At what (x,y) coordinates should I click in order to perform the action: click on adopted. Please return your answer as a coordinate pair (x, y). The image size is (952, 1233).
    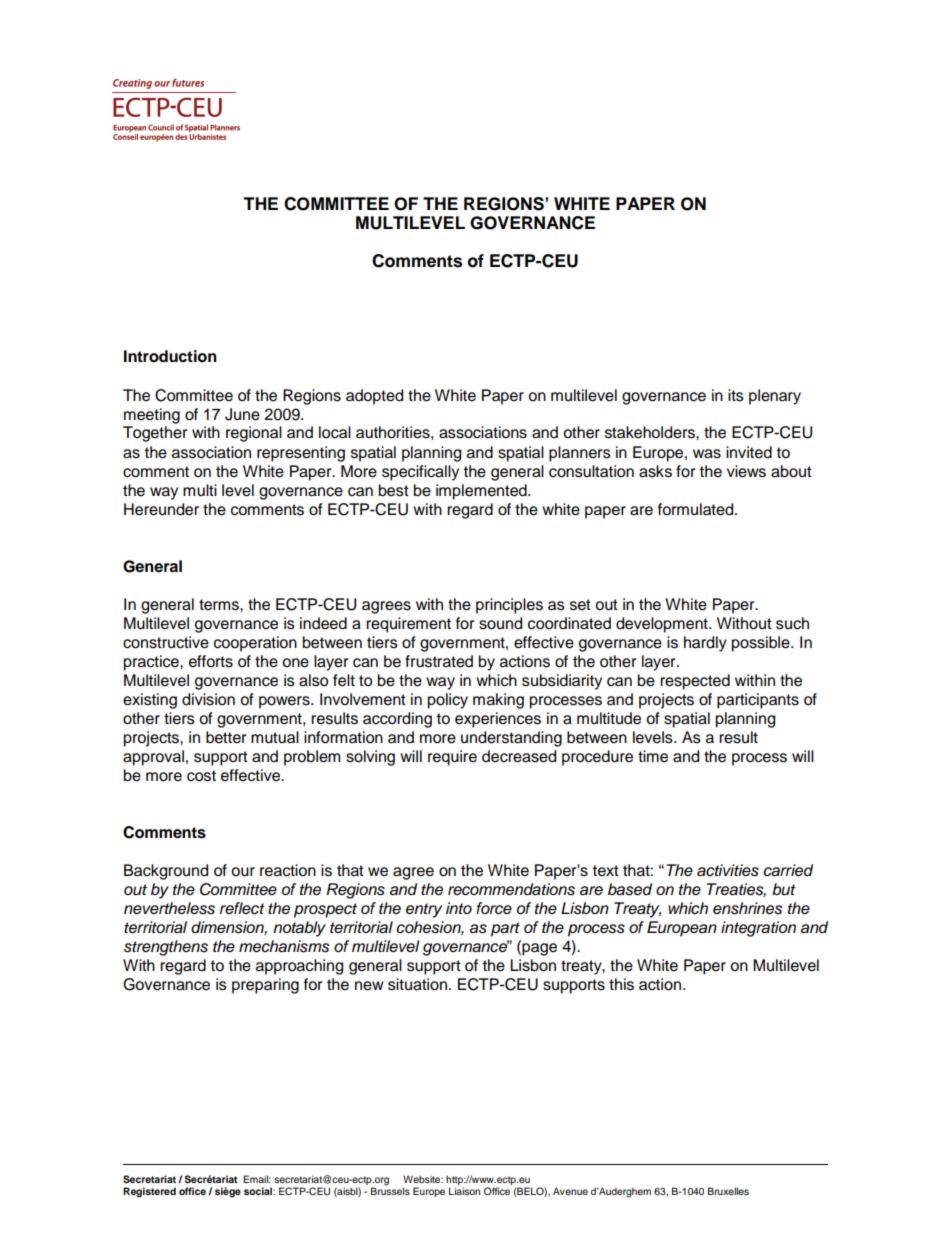
    Looking at the image, I should click on (374, 397).
